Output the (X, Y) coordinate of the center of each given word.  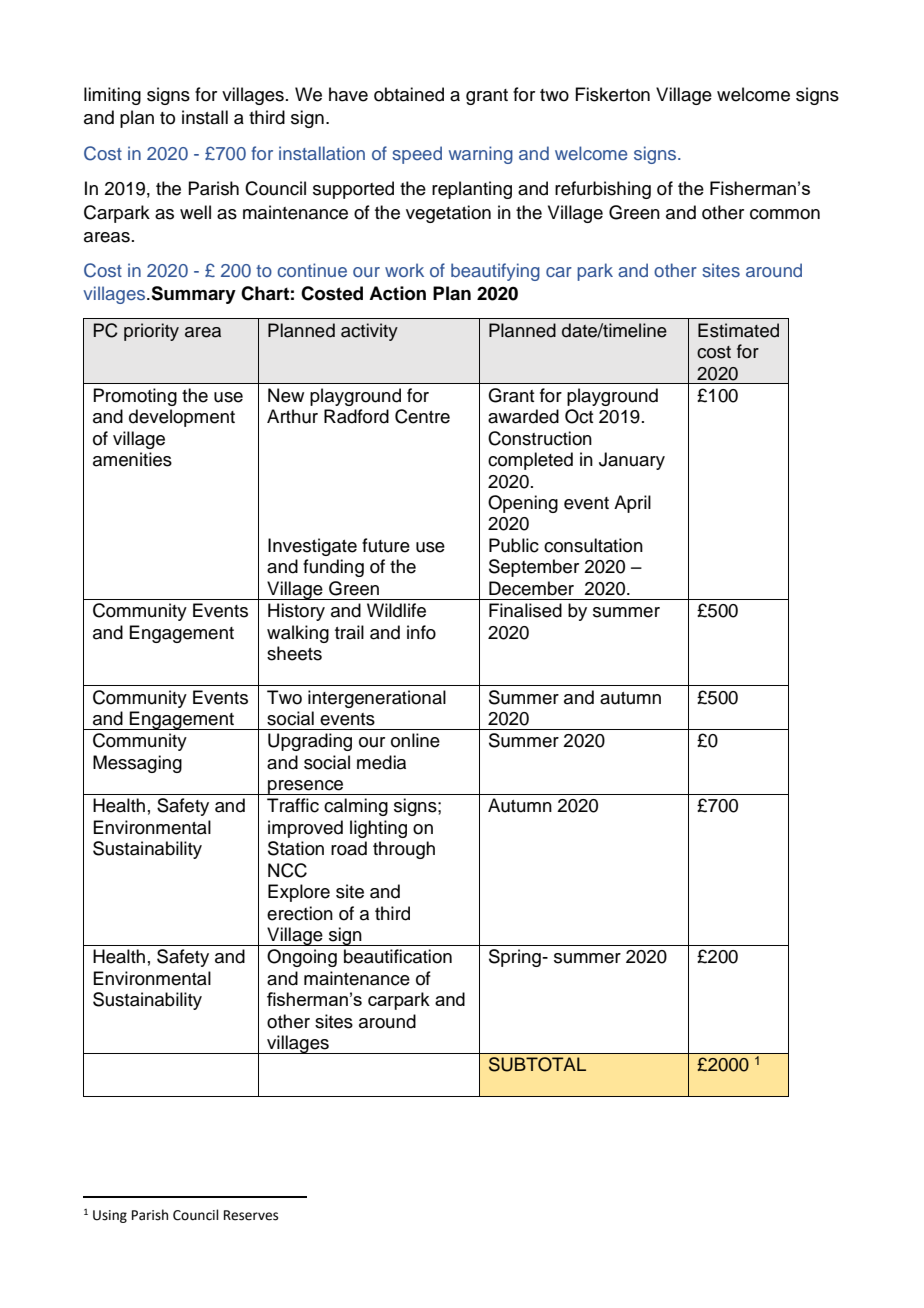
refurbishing (603, 190)
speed (417, 155)
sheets (294, 653)
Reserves (251, 1215)
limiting (112, 96)
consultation (593, 545)
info (421, 632)
